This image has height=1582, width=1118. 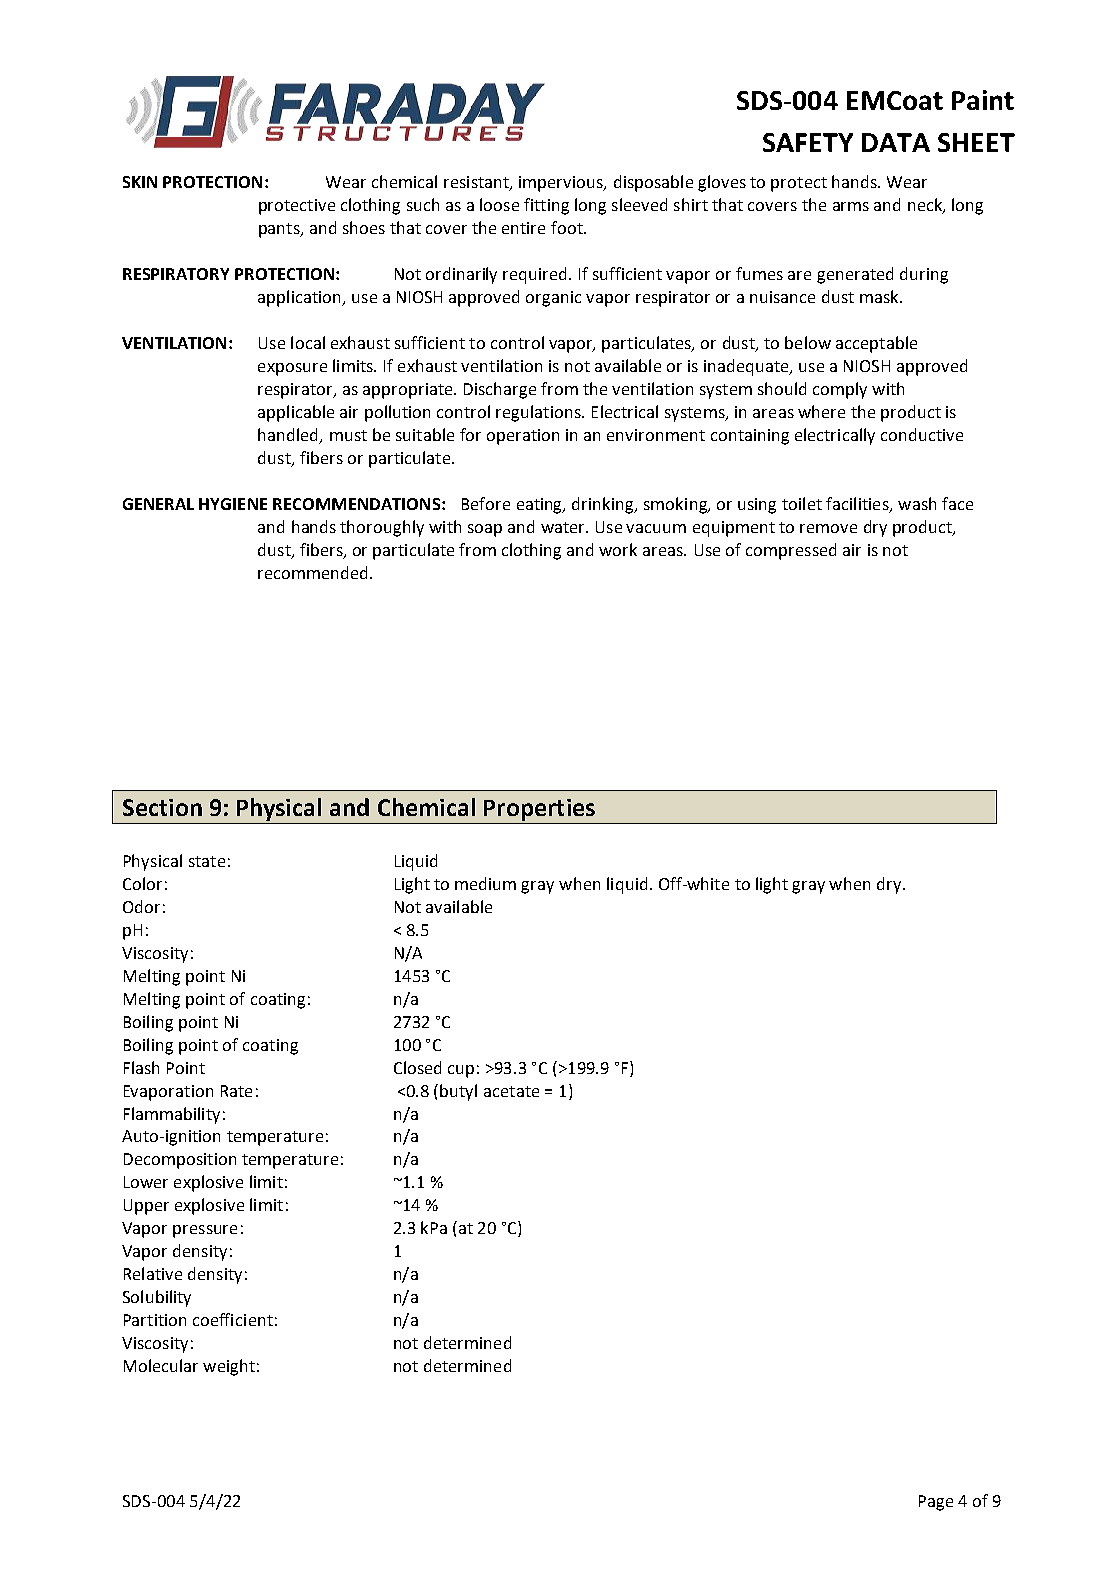 What do you see at coordinates (296, 413) in the image?
I see `applicable` at bounding box center [296, 413].
